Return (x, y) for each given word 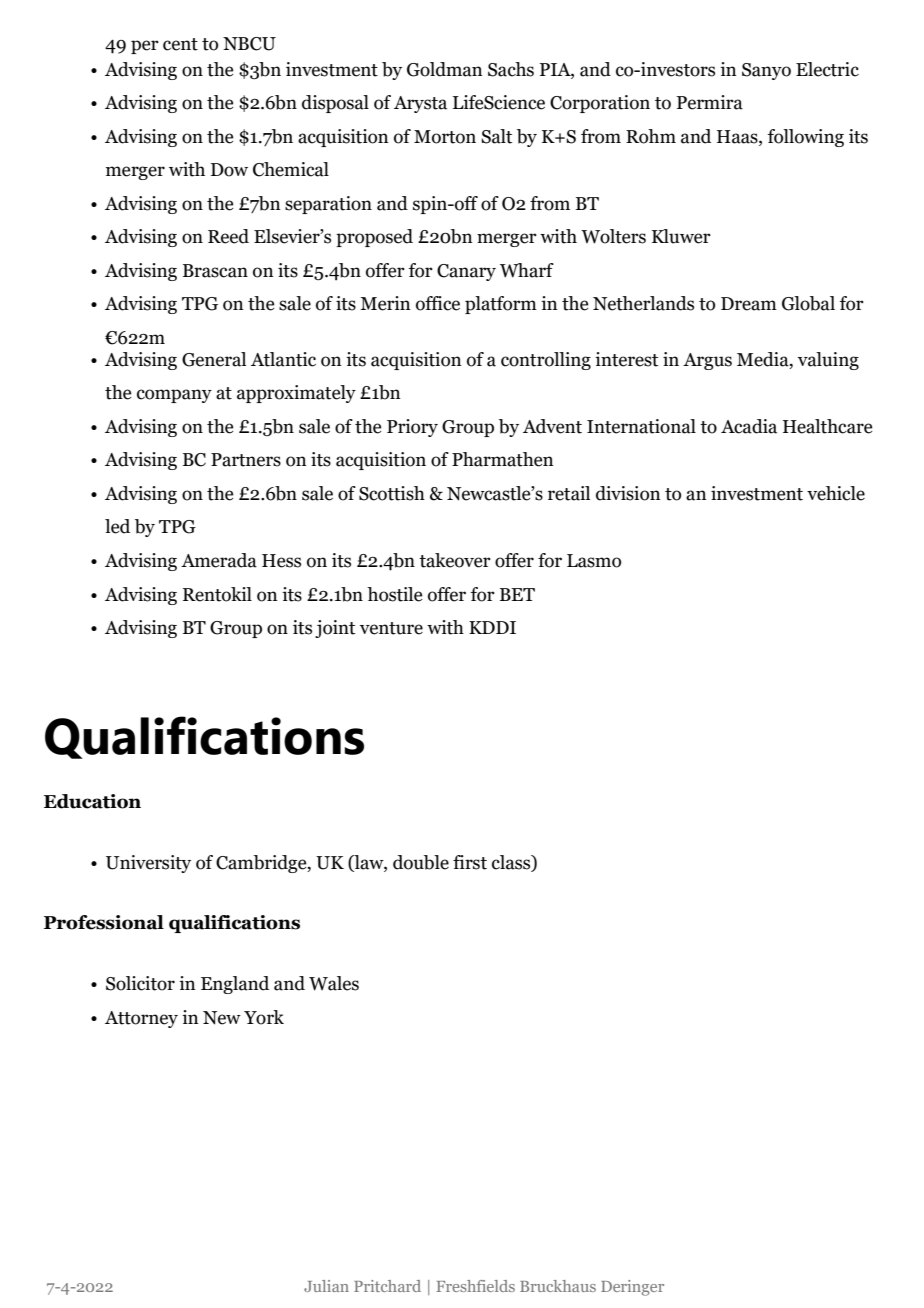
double (421, 862)
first (470, 862)
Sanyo (766, 71)
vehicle (836, 493)
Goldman (445, 69)
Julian (326, 1286)
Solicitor (140, 983)
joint (335, 629)
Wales (334, 983)
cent (180, 44)
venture (391, 628)
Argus (707, 361)
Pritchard (387, 1286)
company (174, 396)
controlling (546, 361)
